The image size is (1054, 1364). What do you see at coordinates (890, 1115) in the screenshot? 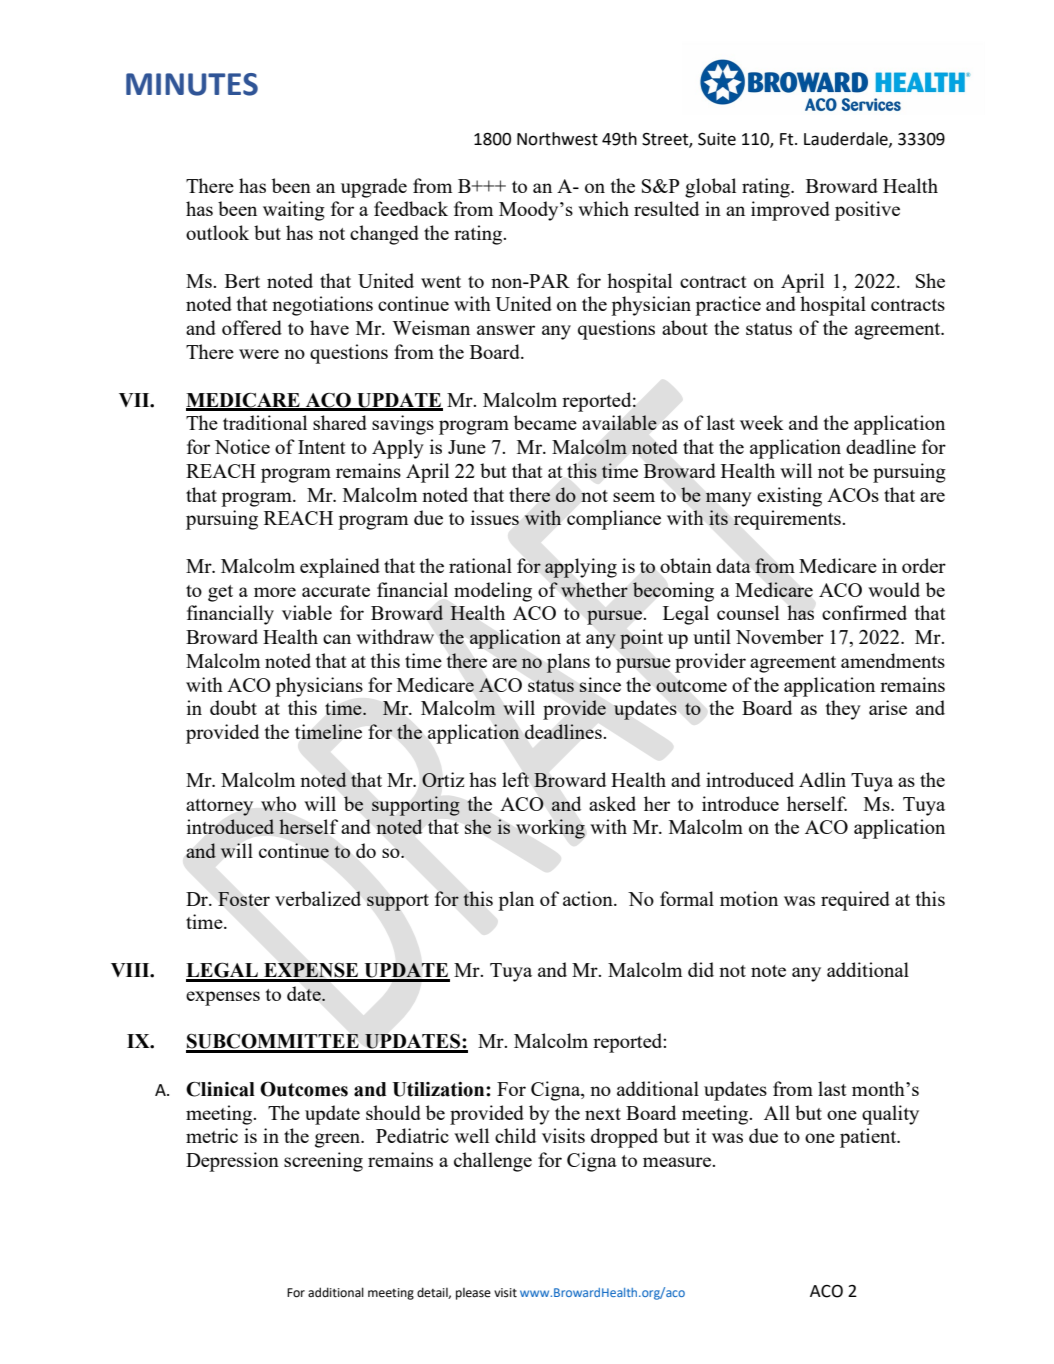
I see `quality` at bounding box center [890, 1115].
